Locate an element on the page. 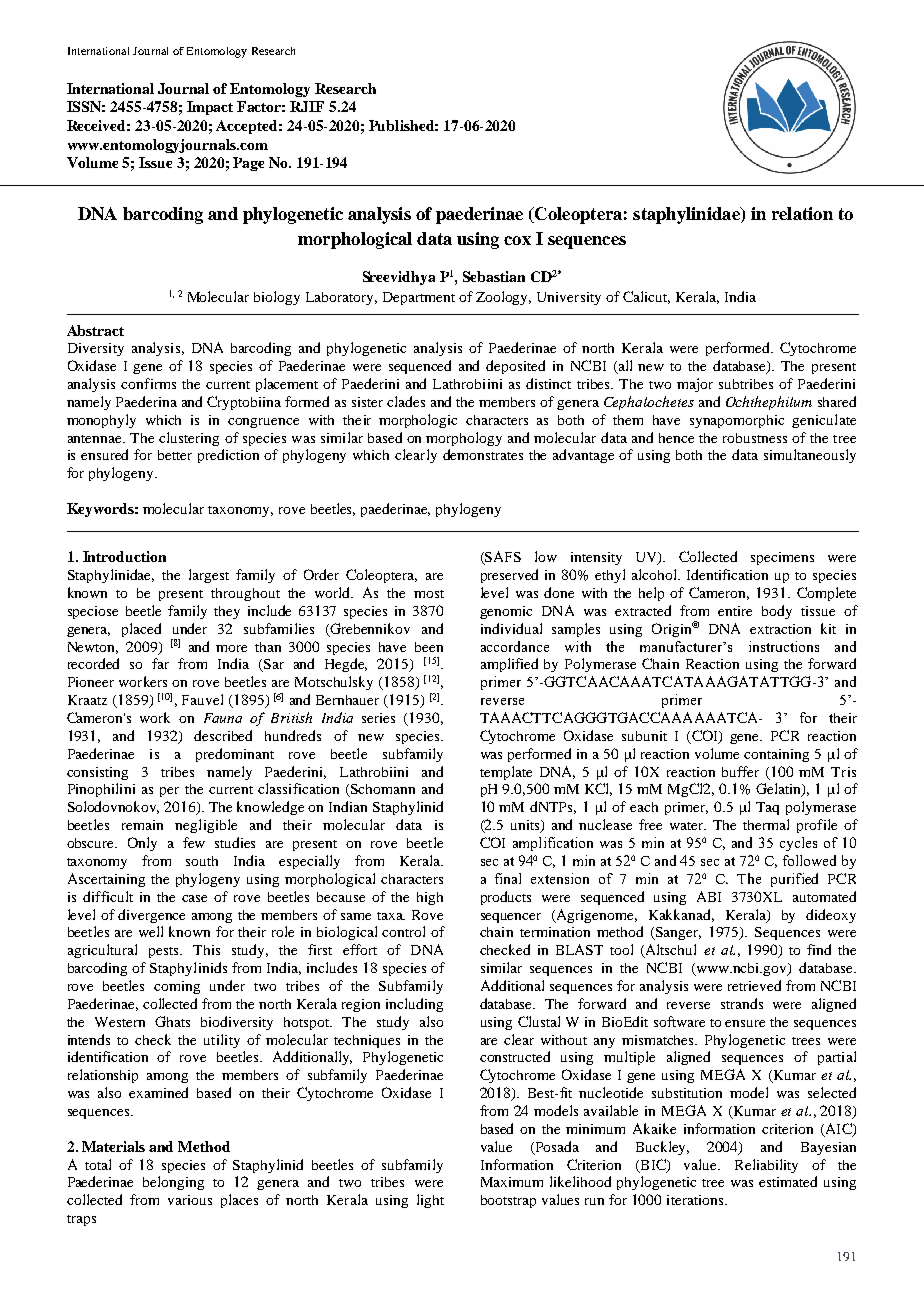 The width and height of the page is (924, 1308). belonging is located at coordinates (173, 1183).
